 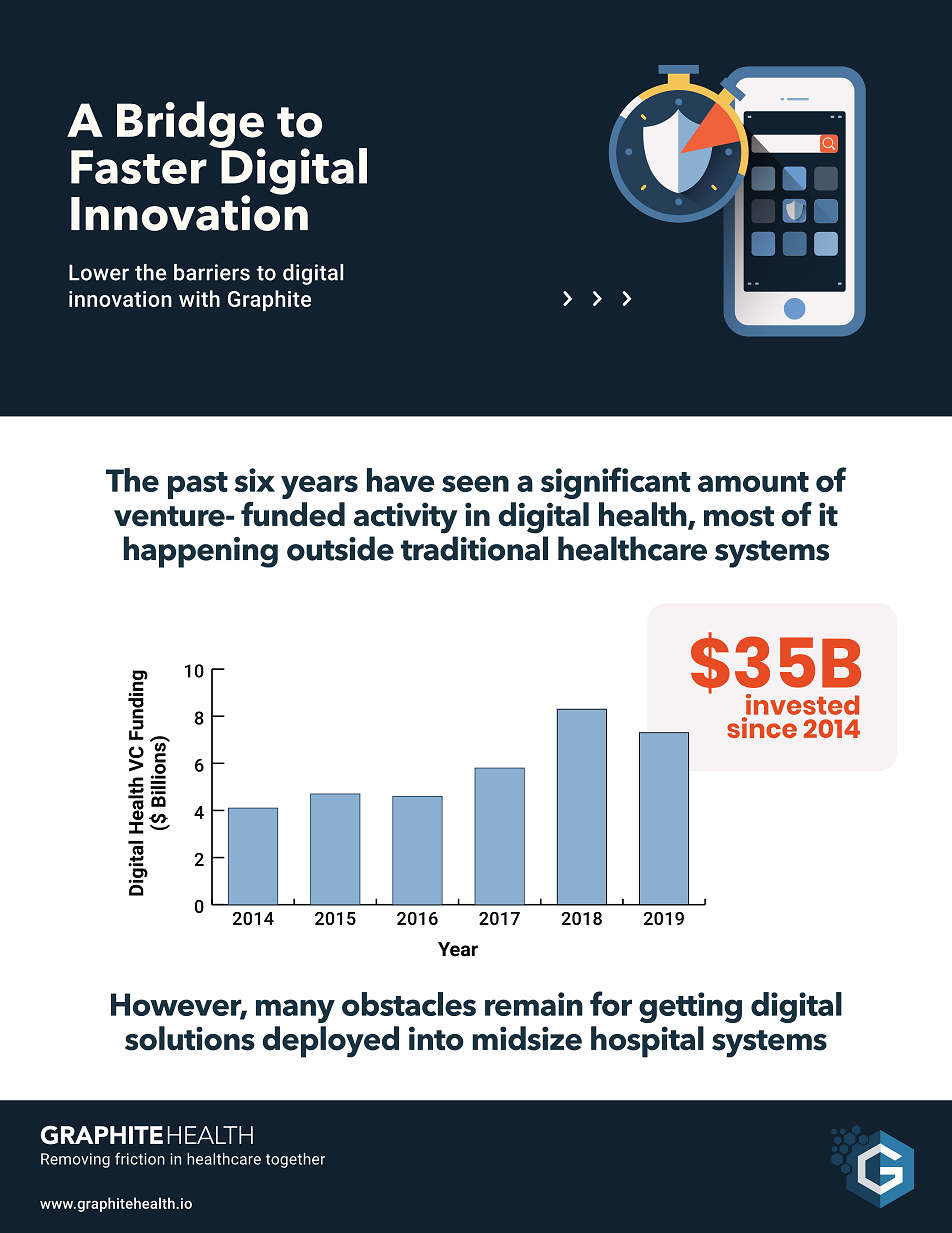 What do you see at coordinates (409, 1004) in the screenshot?
I see `obstacles` at bounding box center [409, 1004].
